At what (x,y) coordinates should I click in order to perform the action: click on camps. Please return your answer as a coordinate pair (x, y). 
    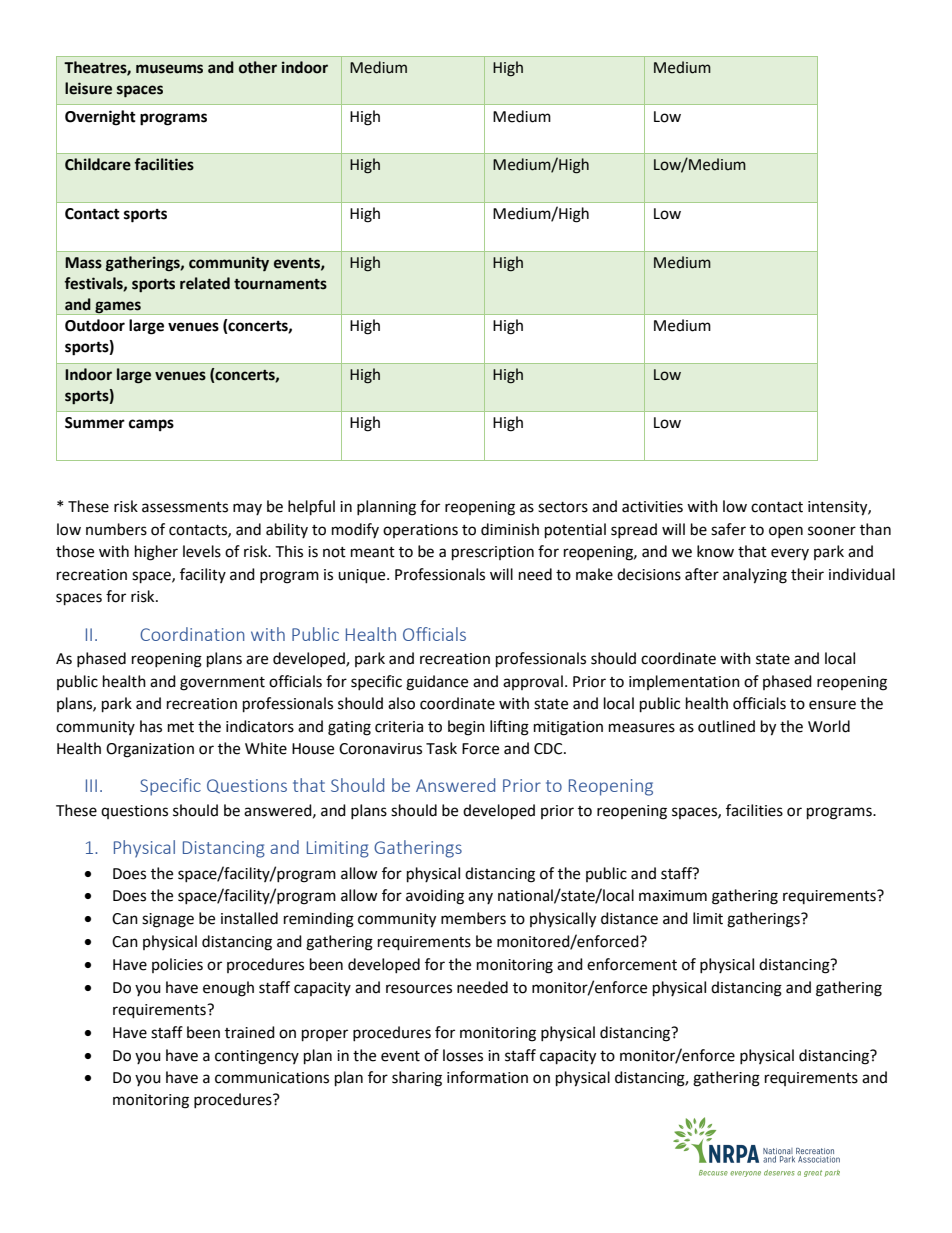
    Looking at the image, I should click on (151, 425).
